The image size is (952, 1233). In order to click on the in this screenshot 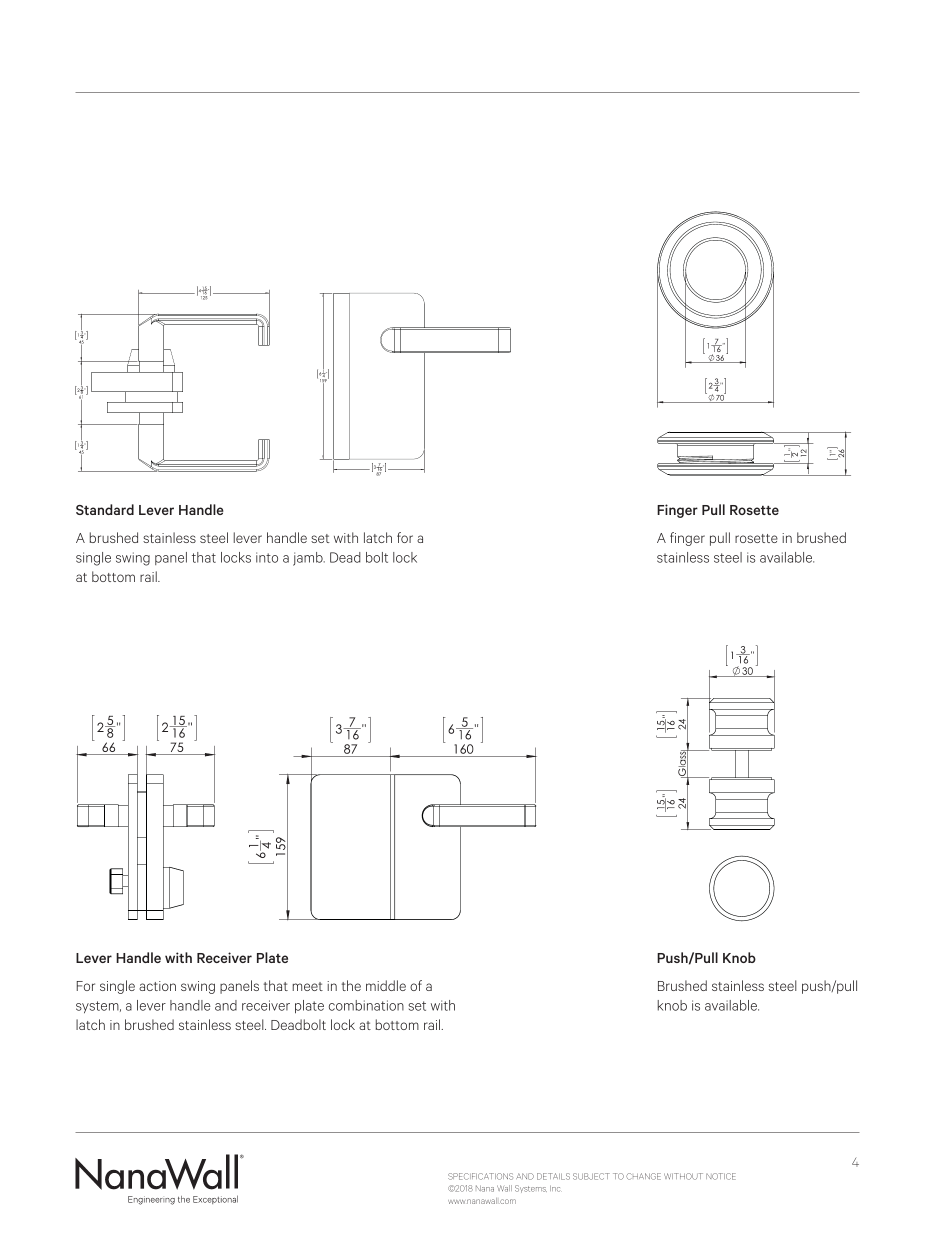, I will do `click(351, 985)`.
